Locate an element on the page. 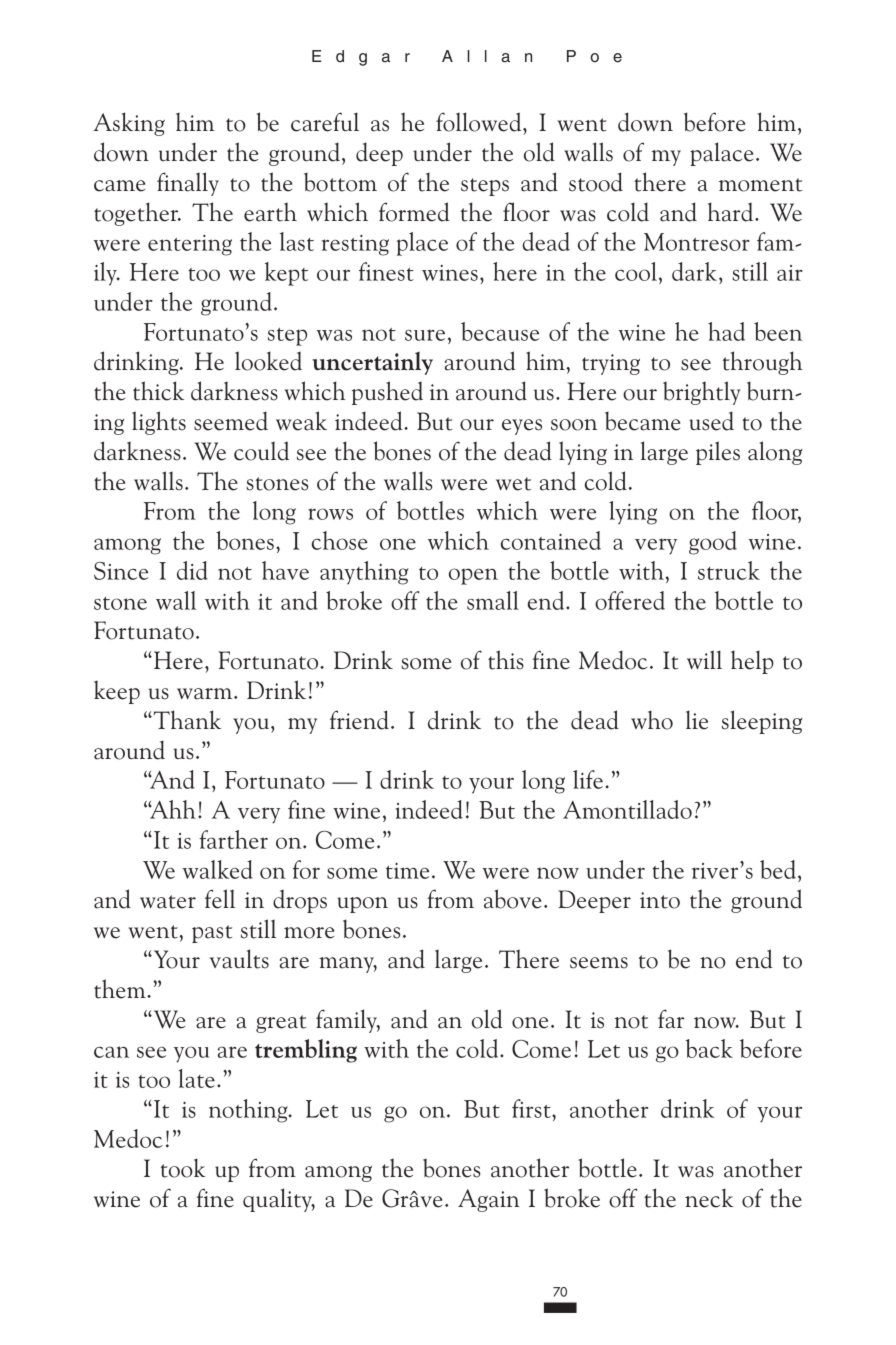  Amontillado is located at coordinates (627, 809).
